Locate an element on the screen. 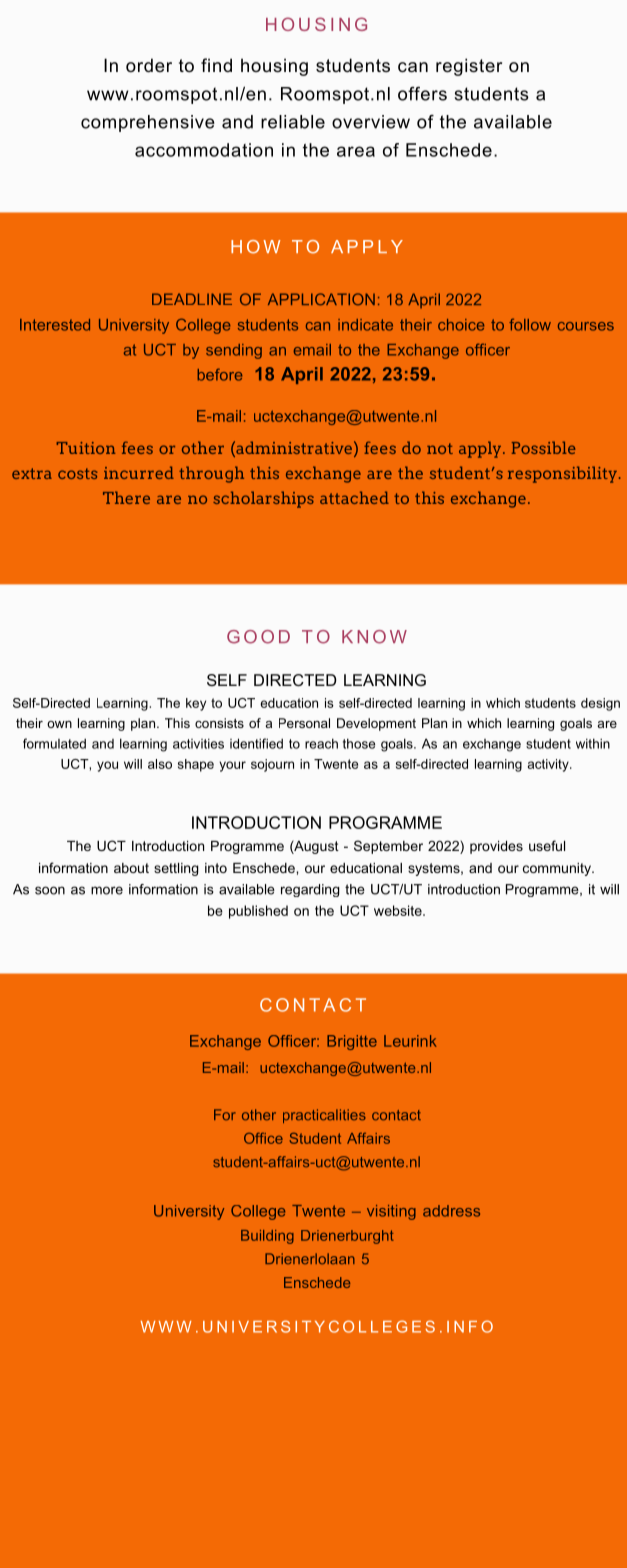 The width and height of the screenshot is (627, 1568). comprehensive is located at coordinates (148, 123).
